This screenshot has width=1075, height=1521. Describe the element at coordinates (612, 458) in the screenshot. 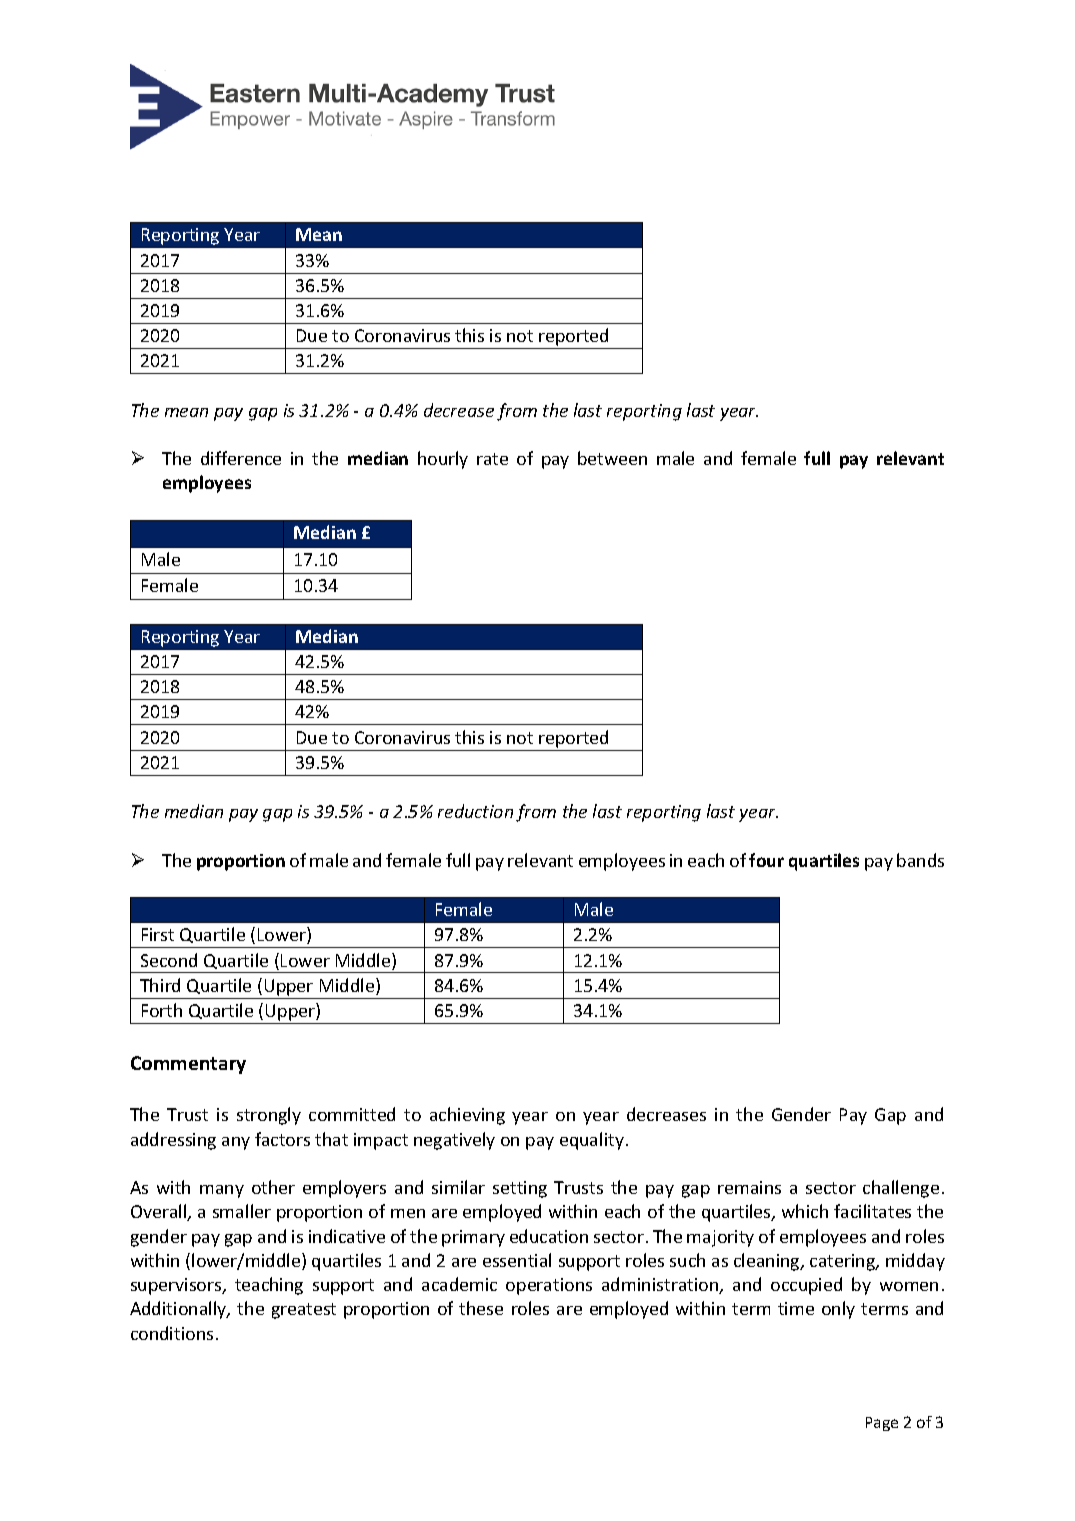

I see `between` at that location.
